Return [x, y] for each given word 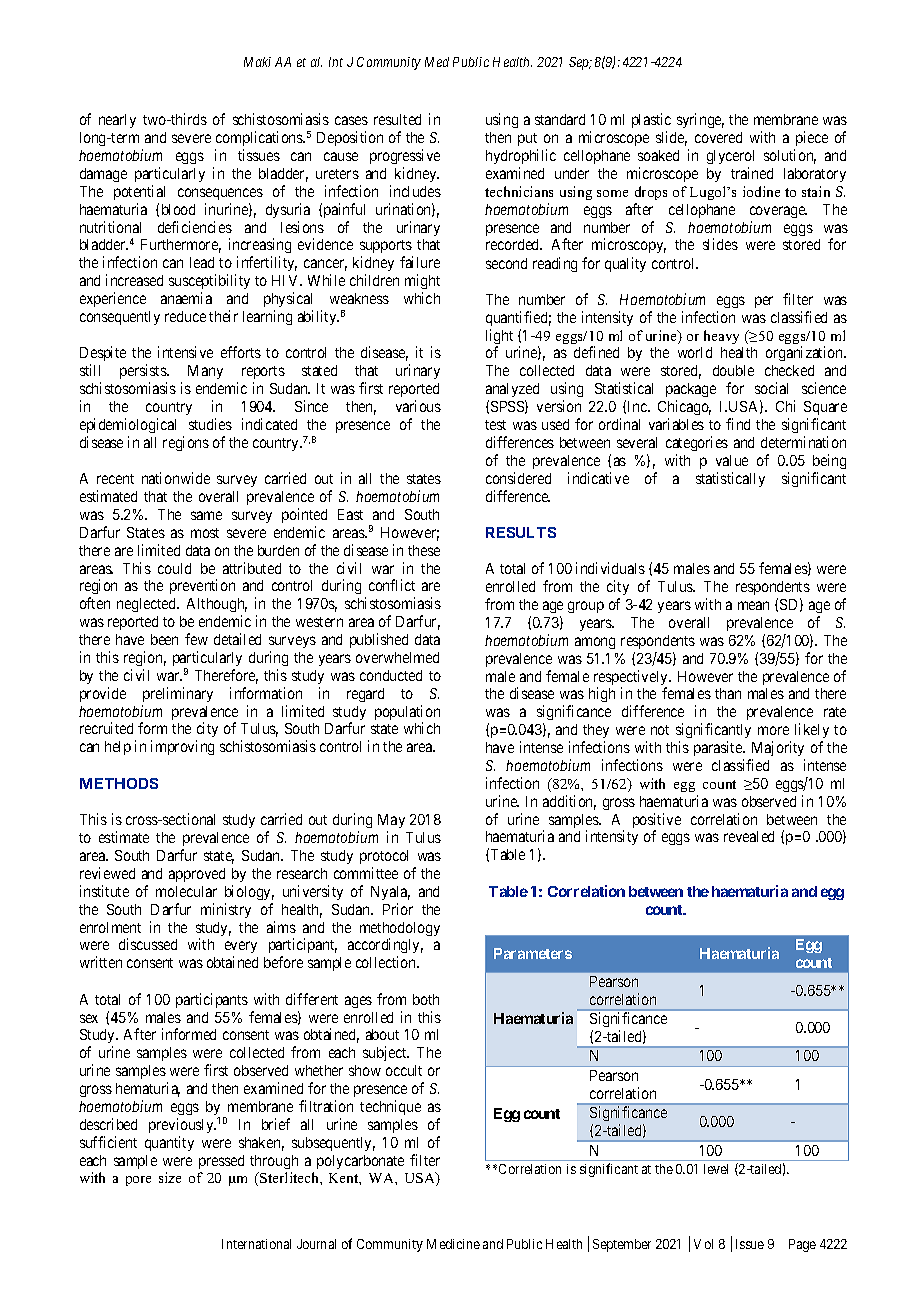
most [205, 533]
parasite [719, 748]
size [170, 1177]
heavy [721, 337]
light [499, 338]
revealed [749, 836]
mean [753, 605]
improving [182, 747]
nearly [117, 121]
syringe [700, 120]
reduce [185, 316]
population [407, 714]
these [424, 550]
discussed [148, 944]
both [426, 999]
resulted [397, 119]
